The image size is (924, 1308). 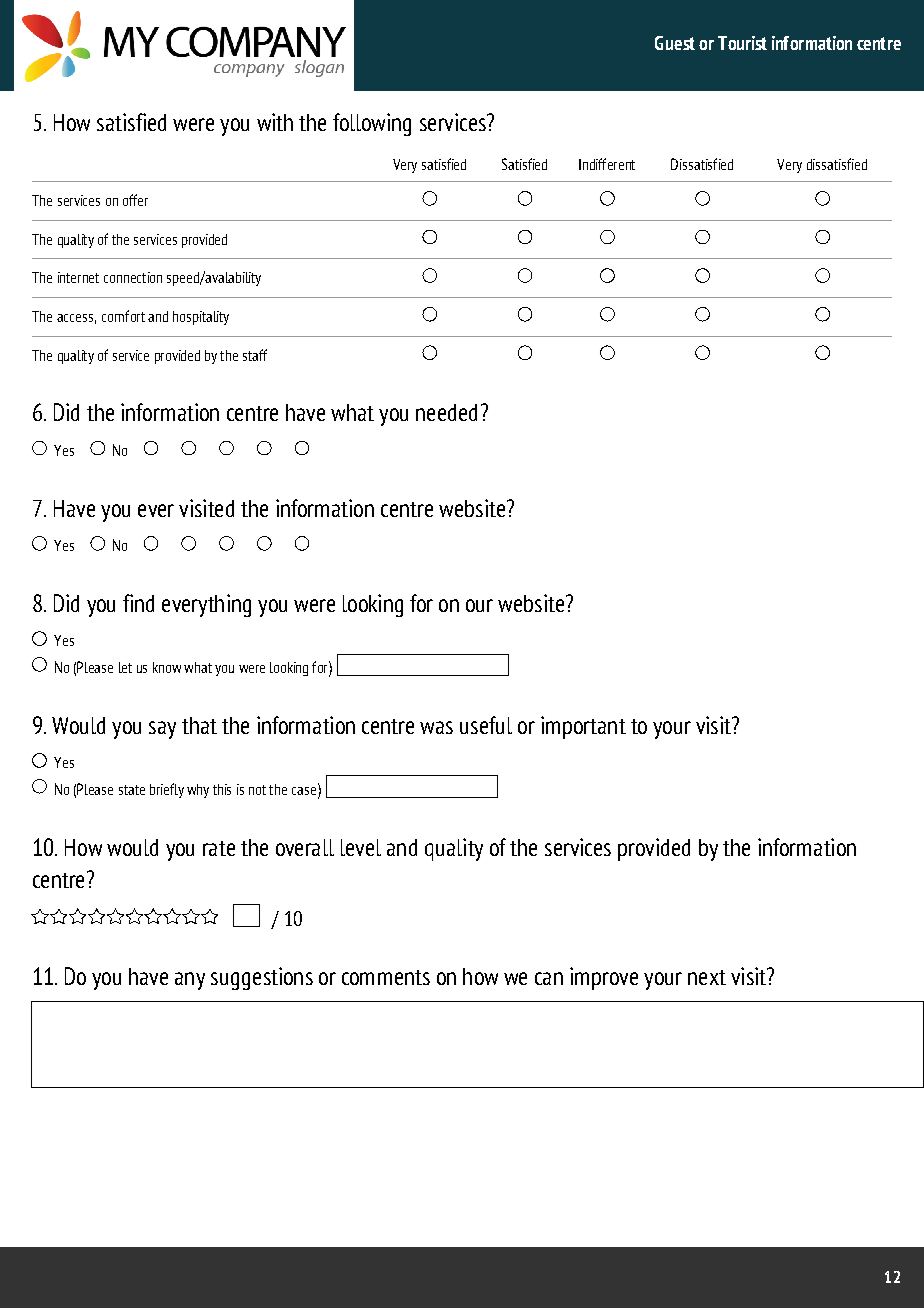 I want to click on important, so click(x=583, y=727).
